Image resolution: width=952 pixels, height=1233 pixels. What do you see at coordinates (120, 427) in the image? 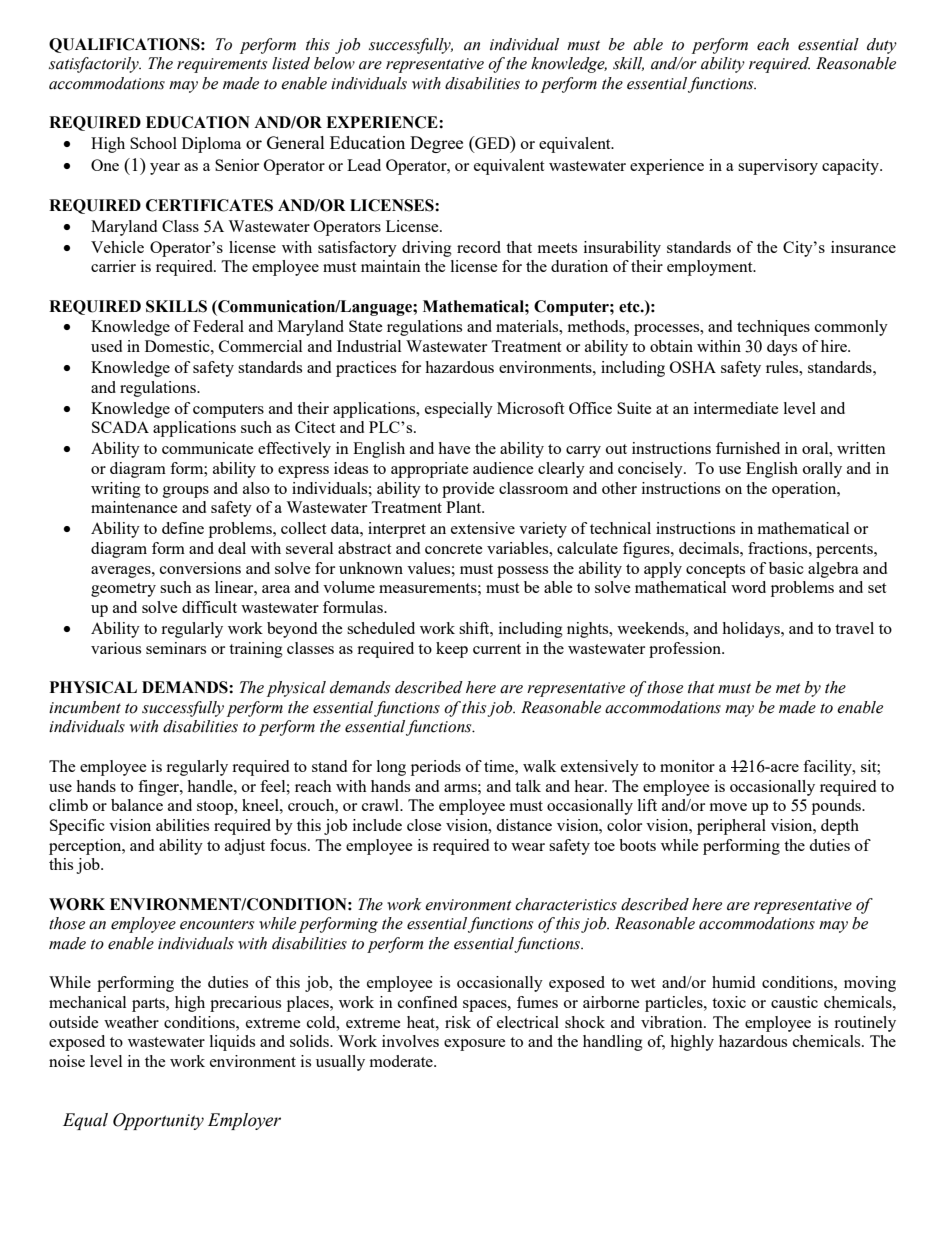
I see `SCADA` at bounding box center [120, 427].
